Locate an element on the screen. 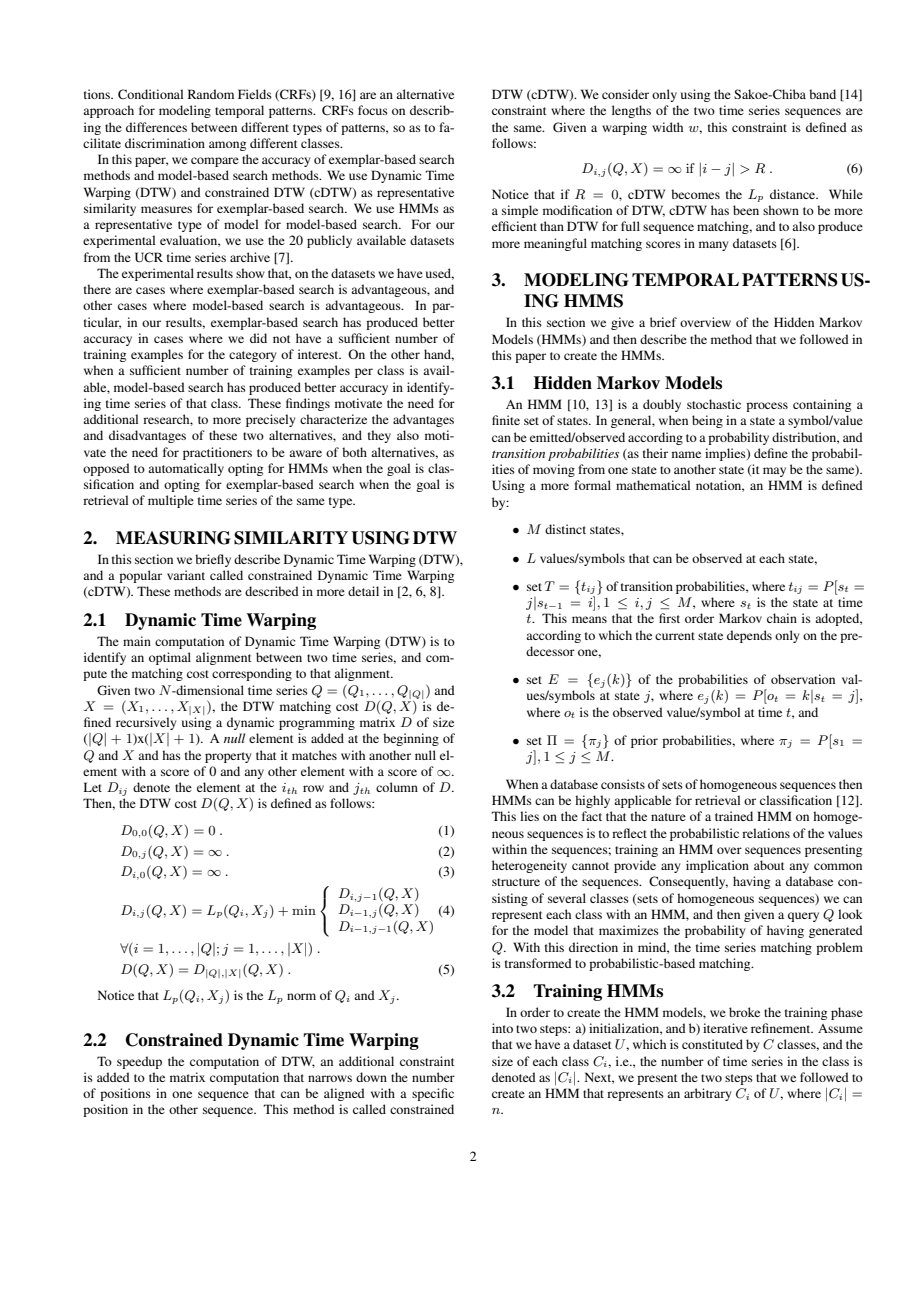 The height and width of the screenshot is (1308, 924). property is located at coordinates (228, 757).
